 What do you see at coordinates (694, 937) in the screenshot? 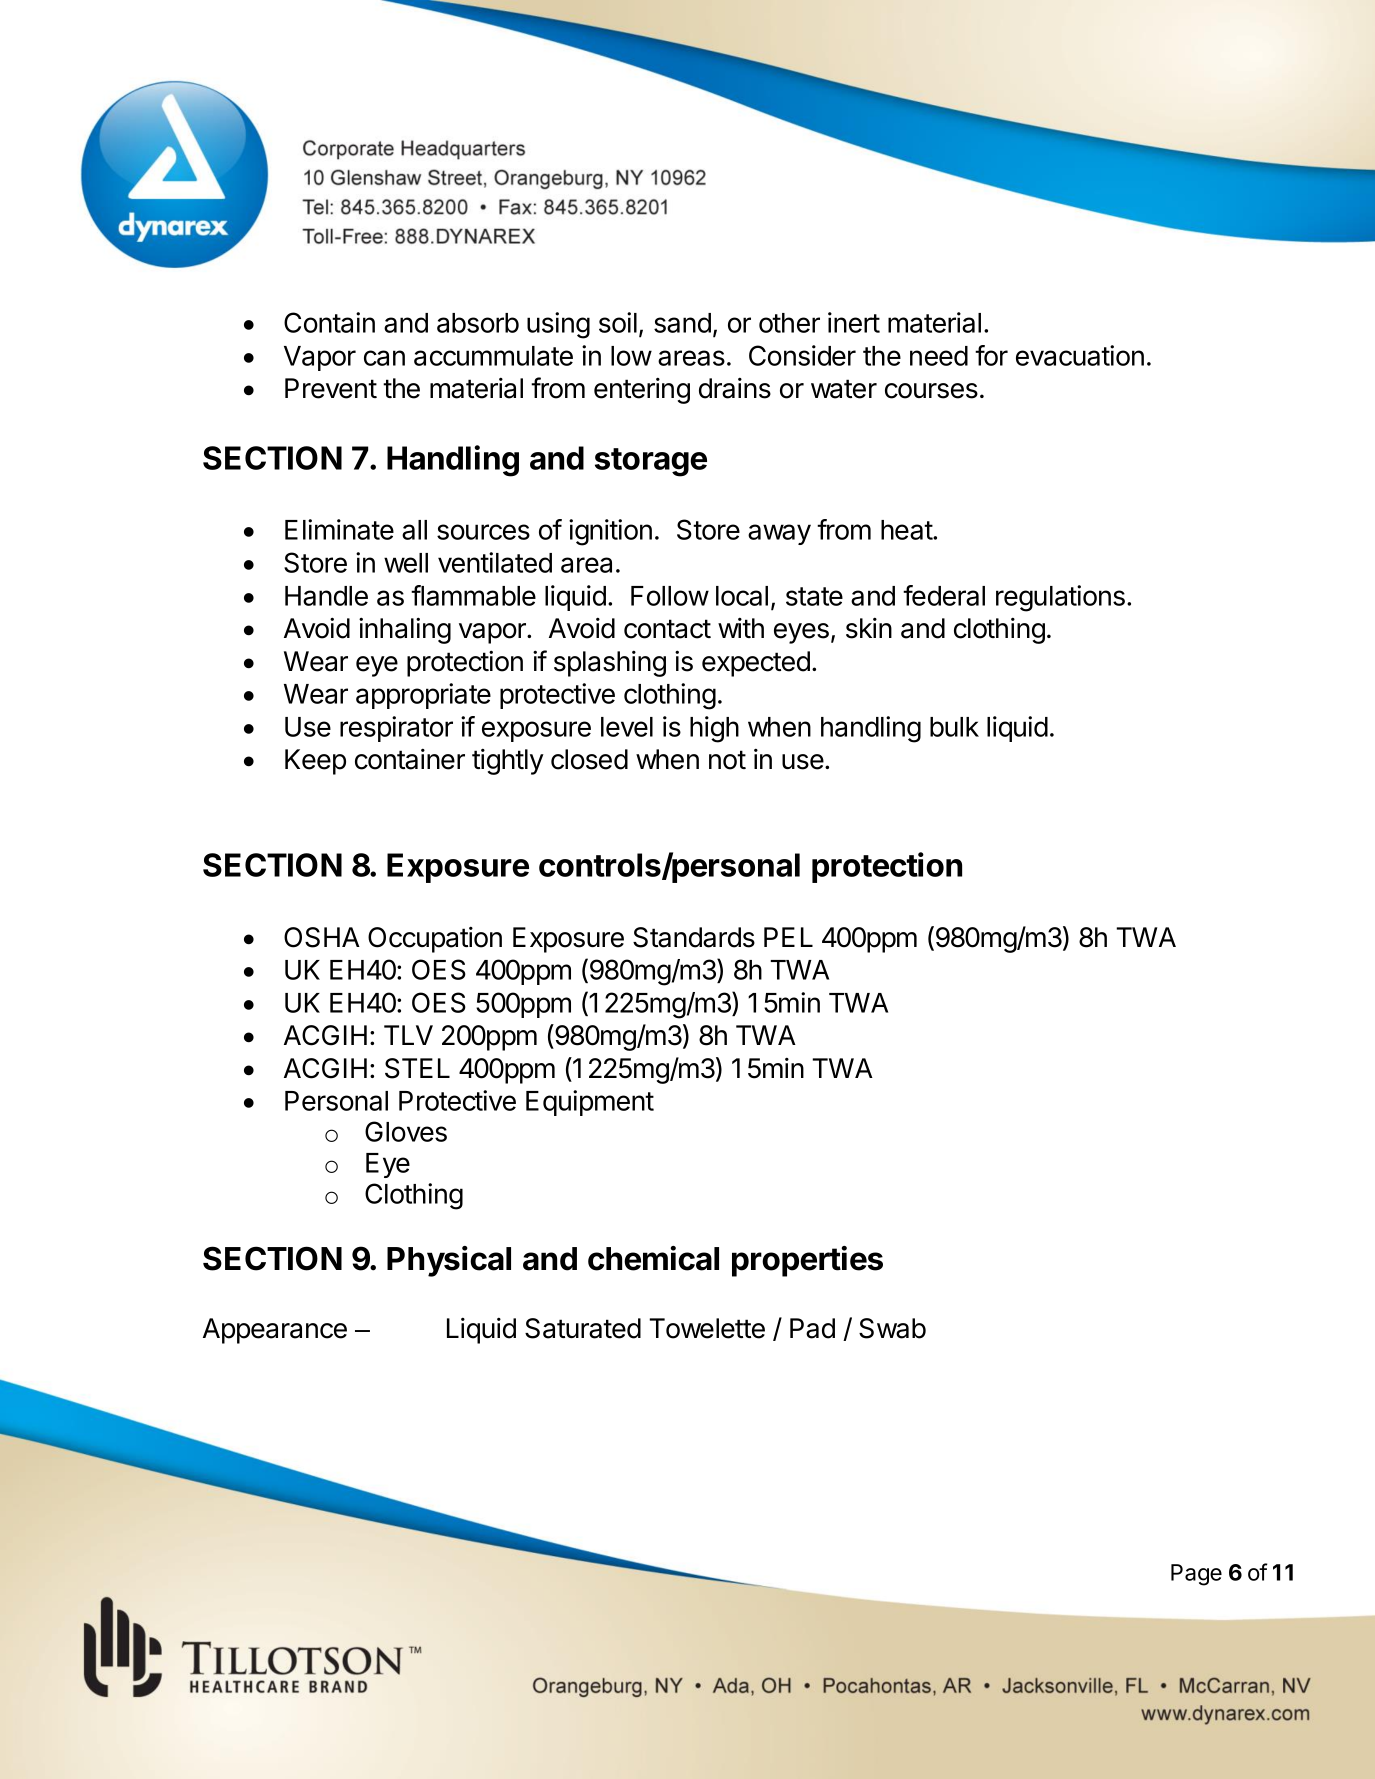
I see `Standards` at bounding box center [694, 937].
